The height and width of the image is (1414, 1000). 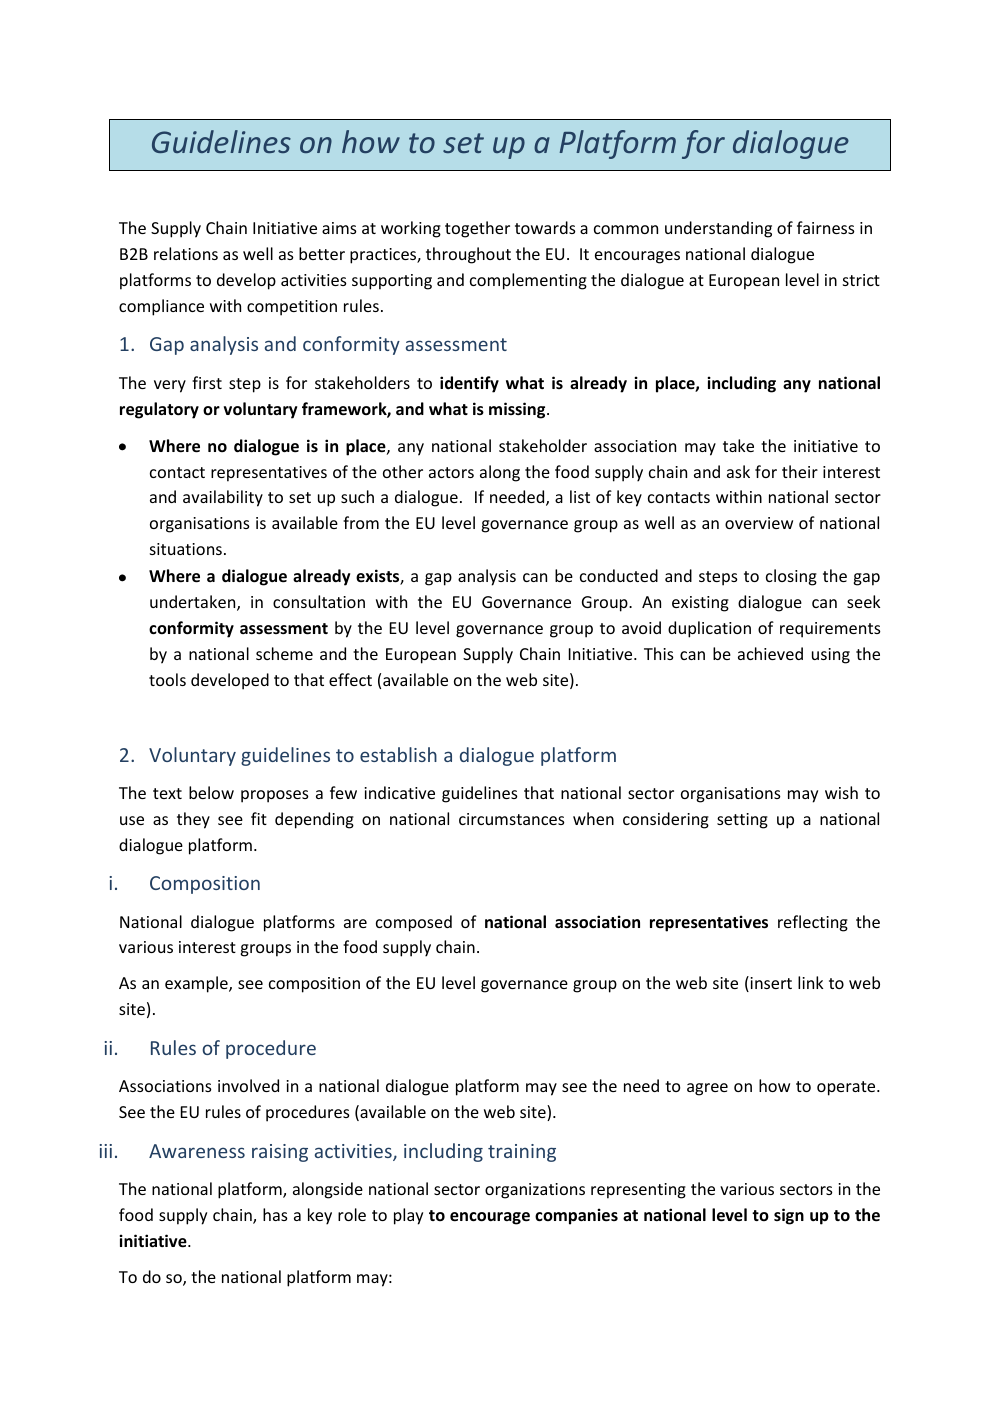 What do you see at coordinates (186, 549) in the image?
I see `situations` at bounding box center [186, 549].
